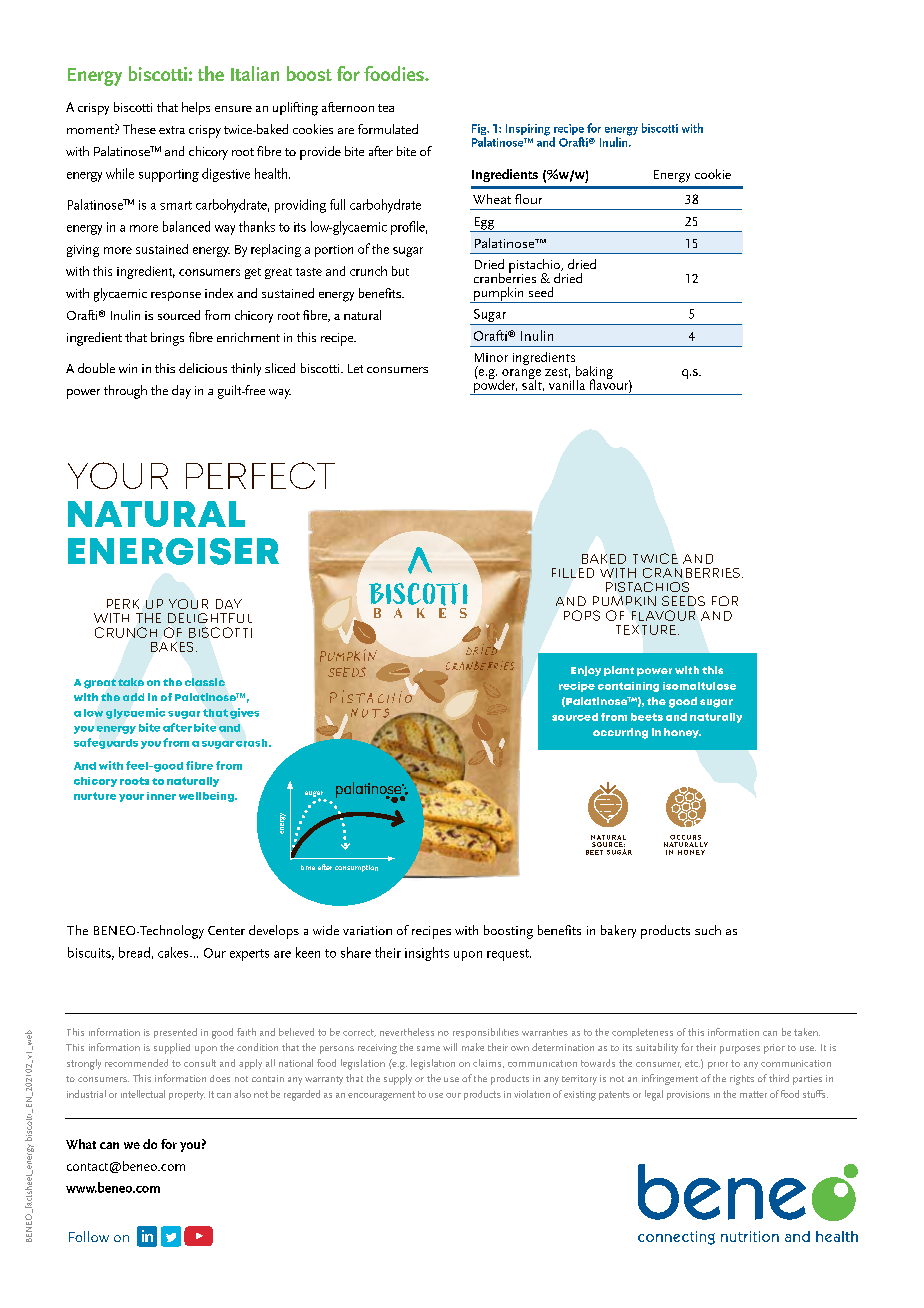 The width and height of the image is (924, 1308). What do you see at coordinates (594, 374) in the image?
I see `baking` at bounding box center [594, 374].
